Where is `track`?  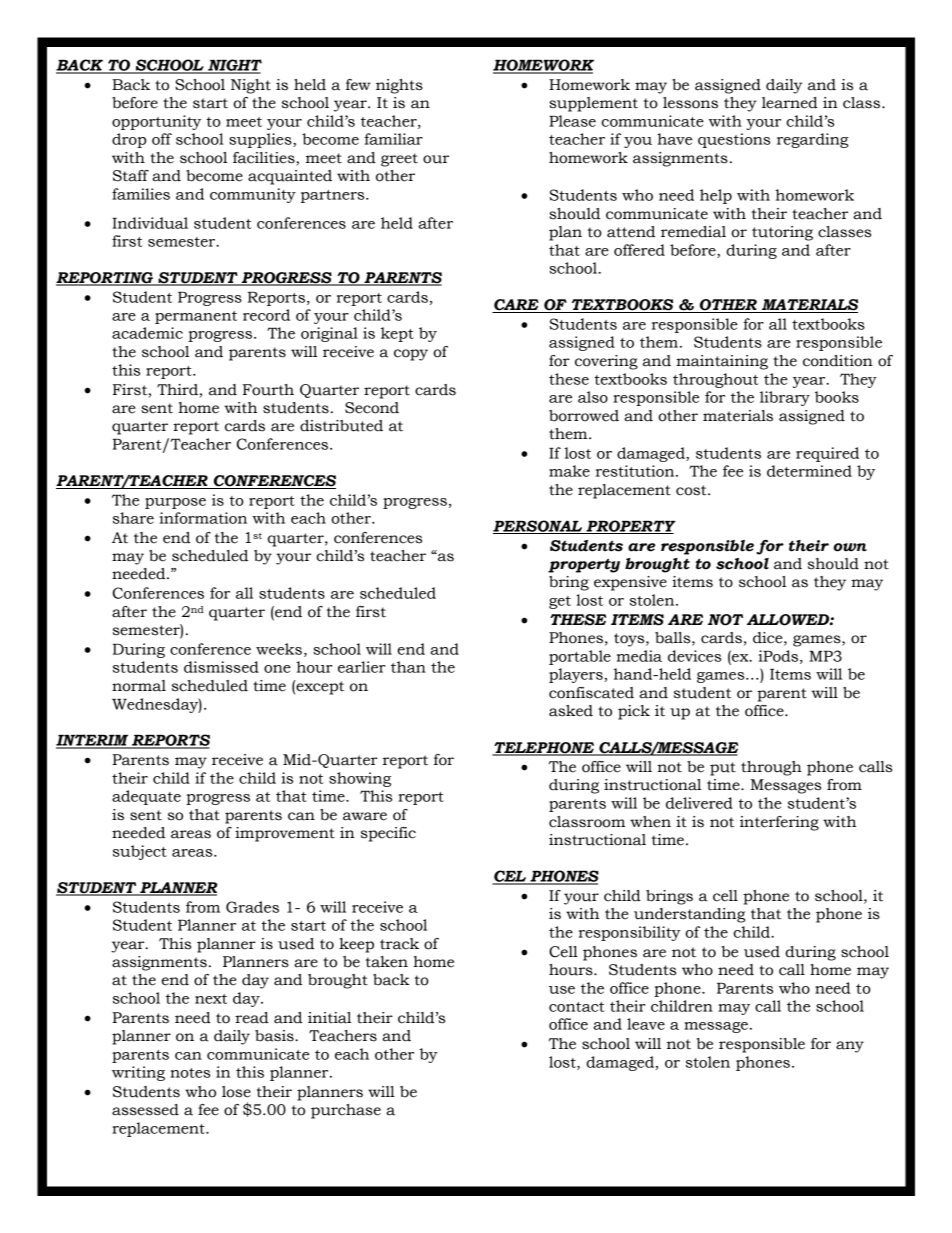 track is located at coordinates (399, 944).
